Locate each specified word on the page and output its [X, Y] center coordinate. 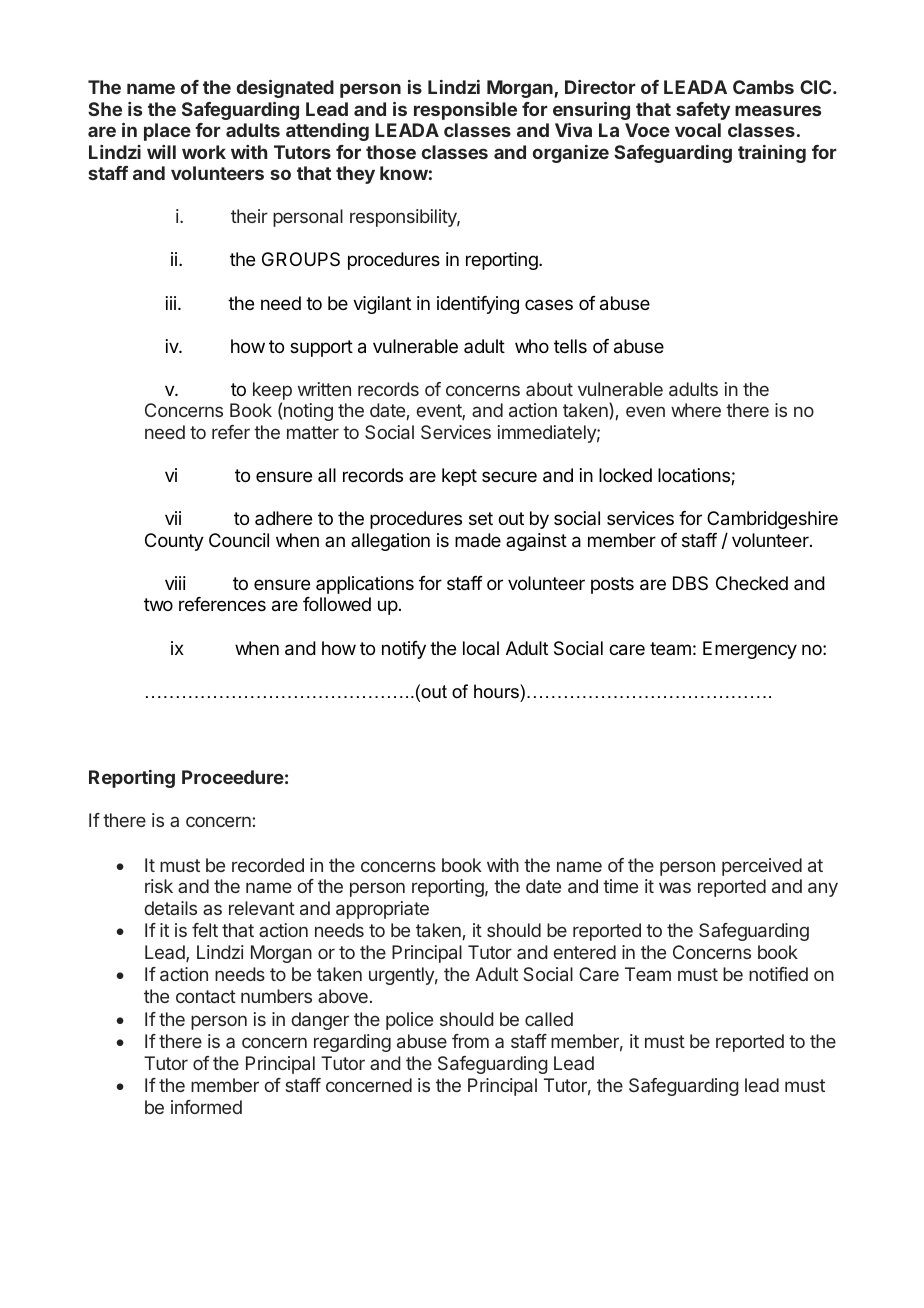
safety [703, 111]
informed [206, 1107]
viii [175, 583]
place [167, 132]
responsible [465, 111]
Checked [752, 583]
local [481, 648]
